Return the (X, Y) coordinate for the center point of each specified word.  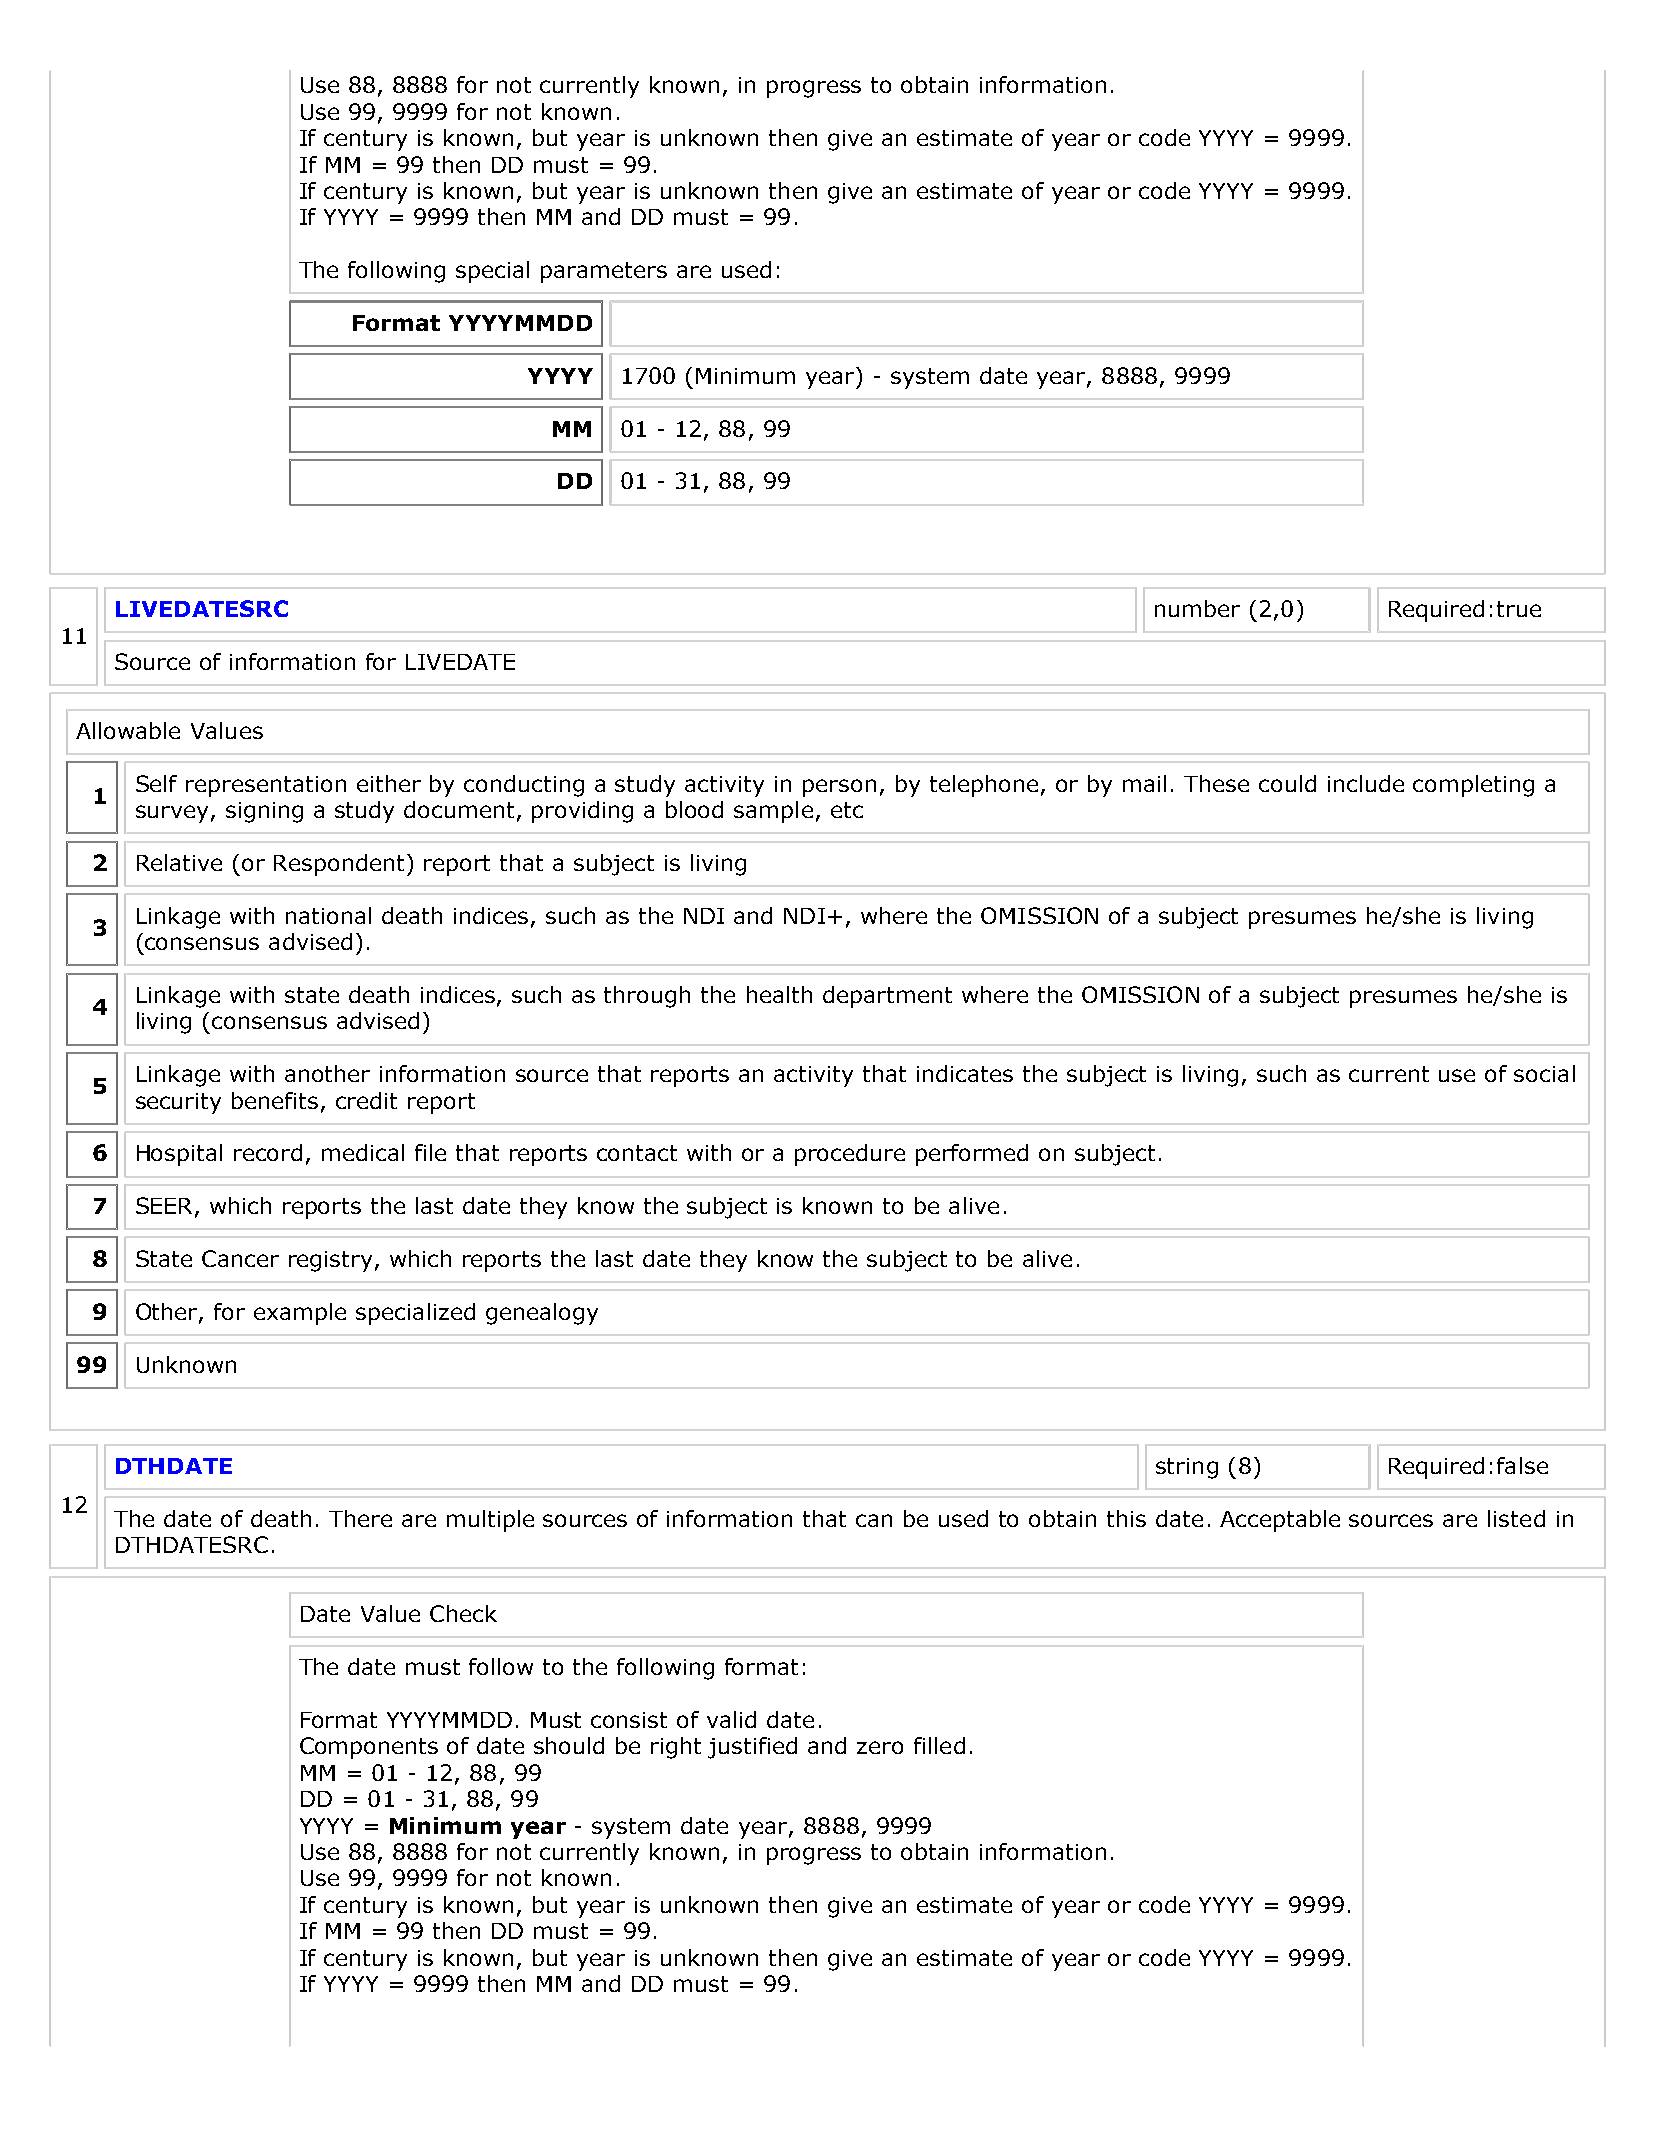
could (1287, 783)
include (1366, 783)
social (1544, 1073)
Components (369, 1748)
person (839, 788)
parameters (604, 272)
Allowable (128, 730)
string (1187, 1468)
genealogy (542, 1314)
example (300, 1314)
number (1197, 608)
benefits (275, 1100)
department (887, 997)
